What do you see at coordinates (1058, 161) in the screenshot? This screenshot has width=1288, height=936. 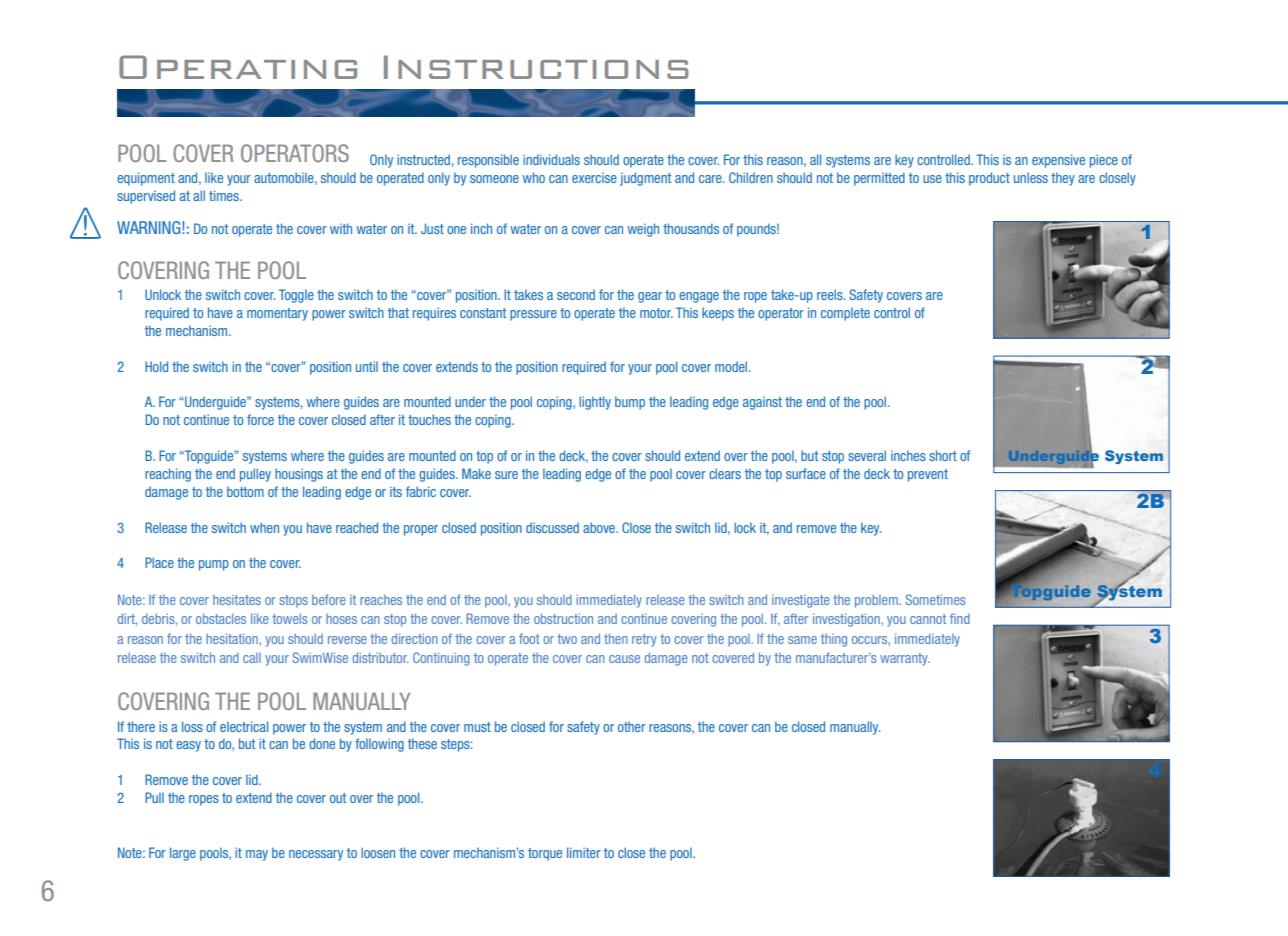 I see `expensive` at bounding box center [1058, 161].
